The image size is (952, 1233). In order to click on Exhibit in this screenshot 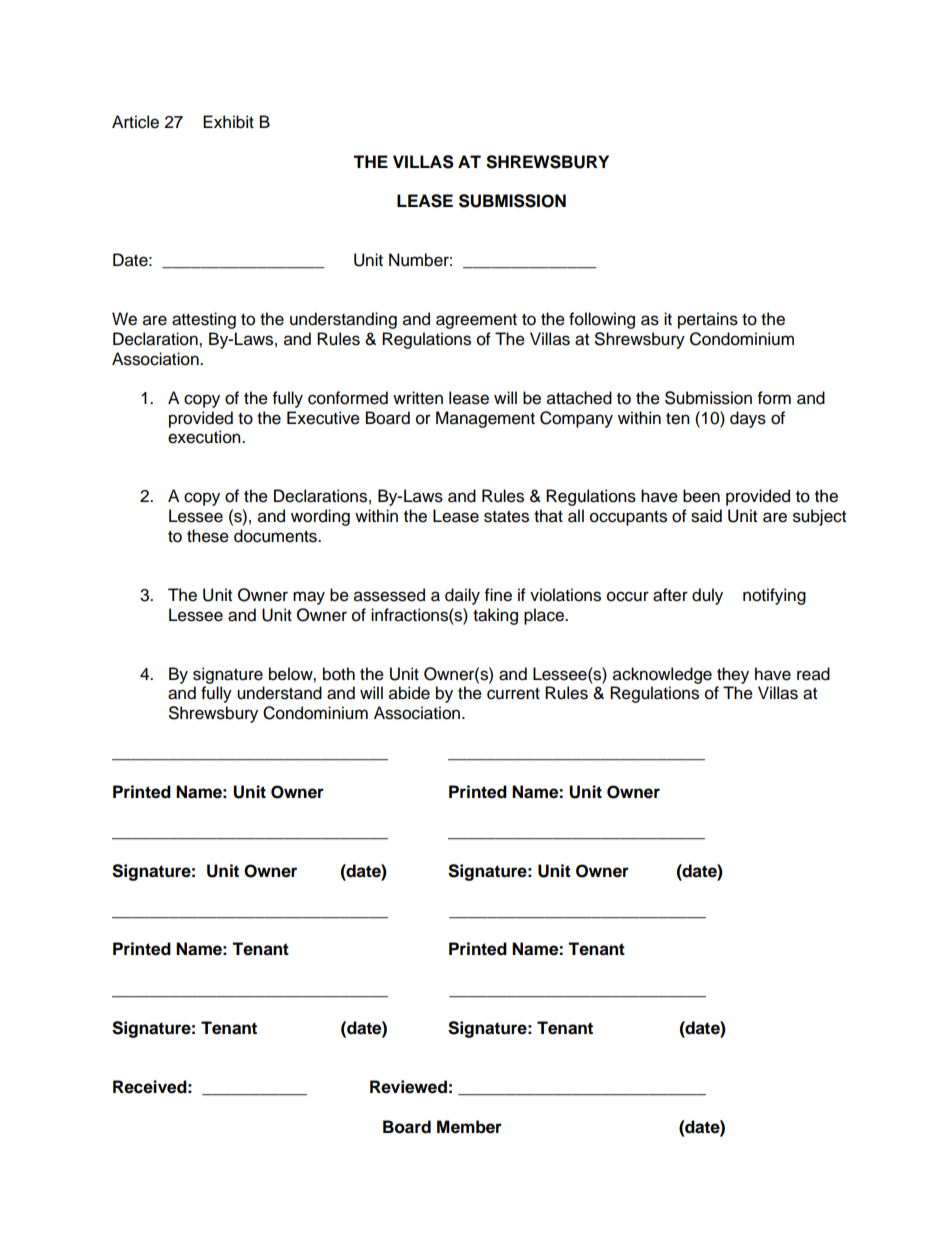, I will do `click(228, 122)`.
